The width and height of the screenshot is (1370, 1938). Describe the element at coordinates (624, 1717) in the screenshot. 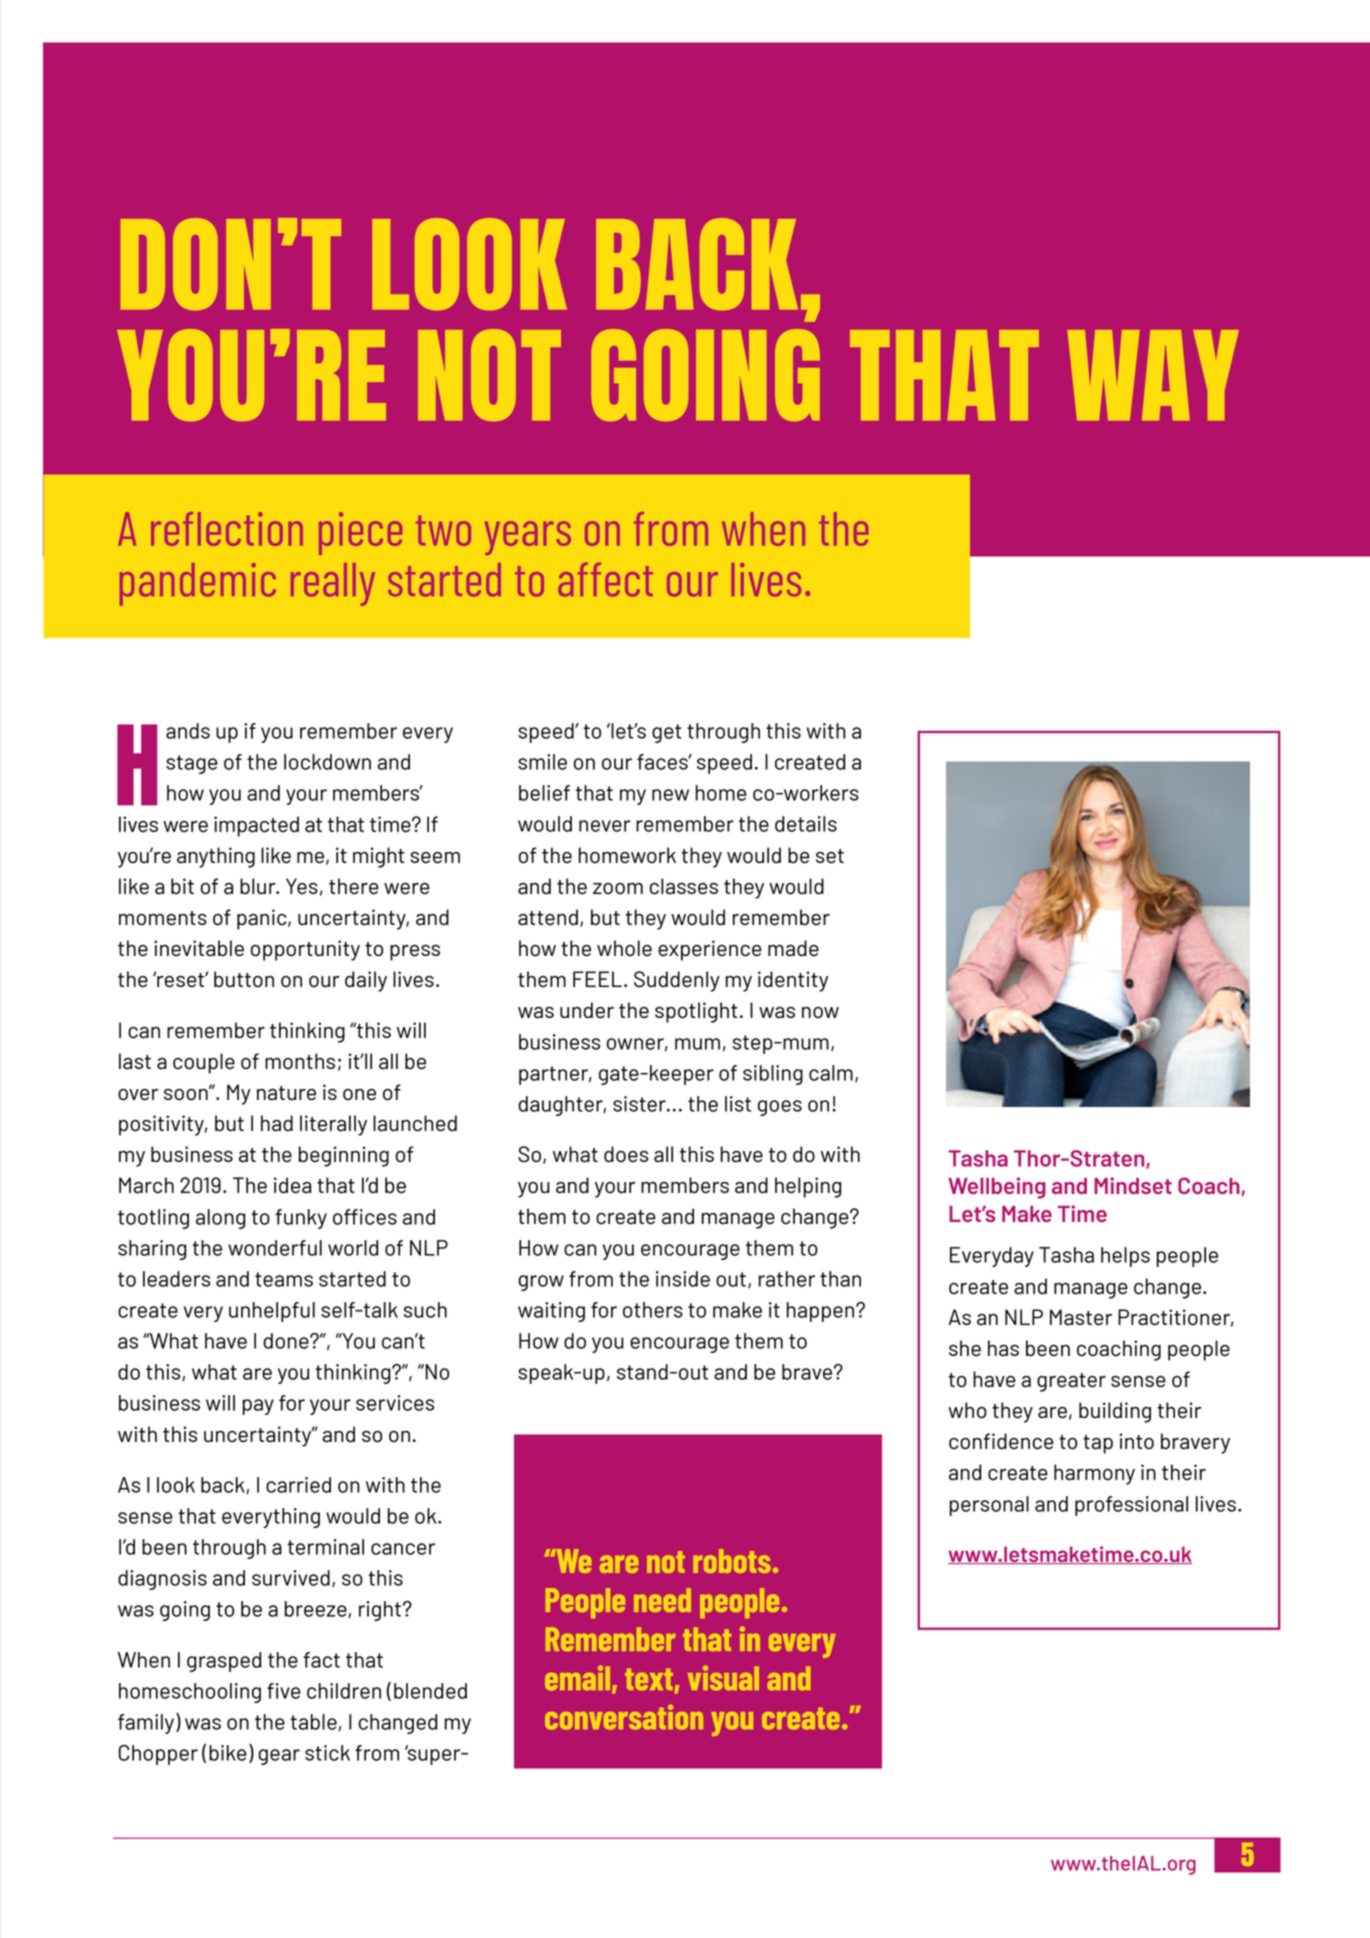

I see `conversation` at that location.
